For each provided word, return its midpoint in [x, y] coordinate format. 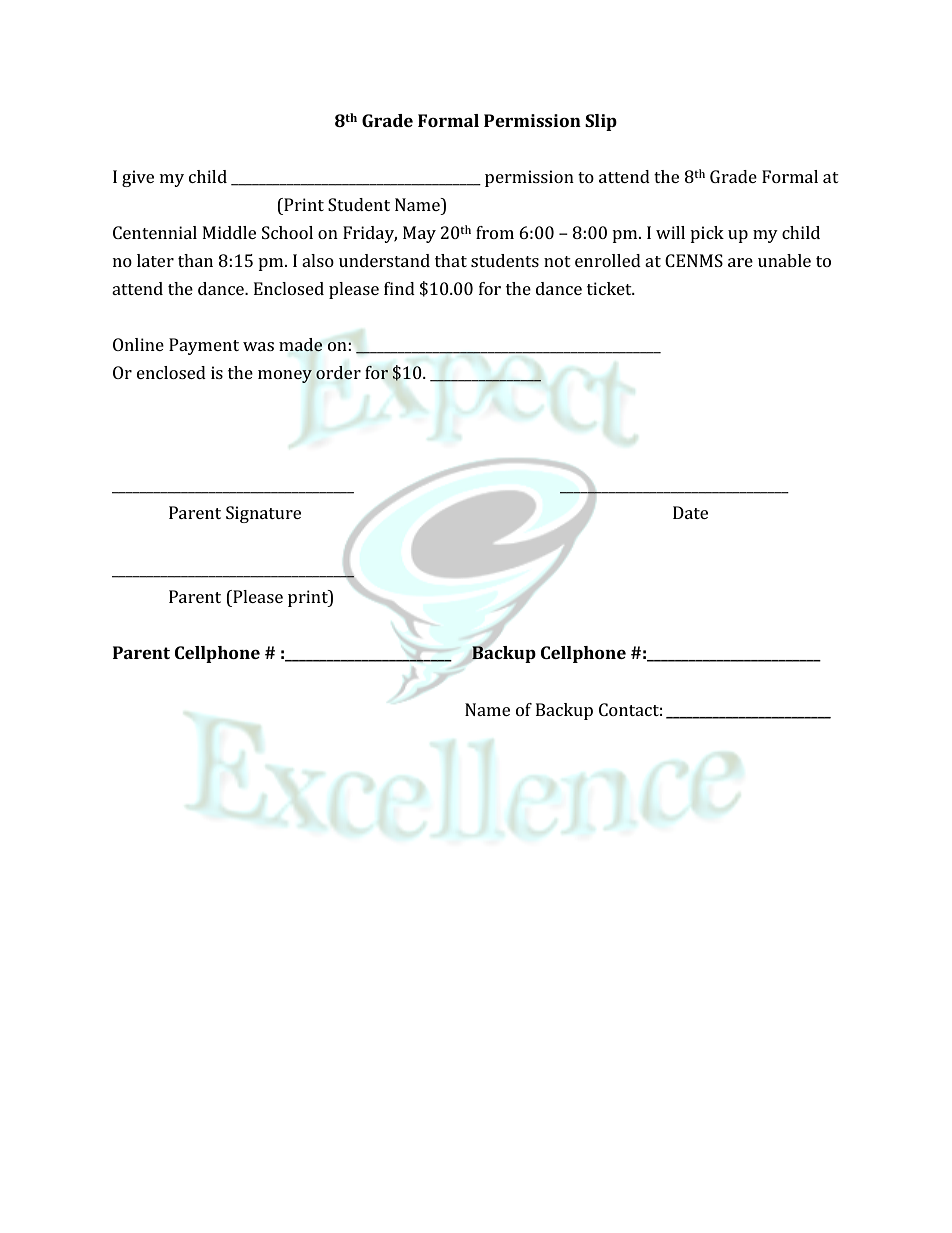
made [301, 345]
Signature [263, 514]
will [670, 232]
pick [707, 234]
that [451, 260]
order [338, 372]
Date [690, 512]
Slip [601, 122]
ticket [610, 288]
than [195, 260]
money [285, 376]
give [138, 178]
